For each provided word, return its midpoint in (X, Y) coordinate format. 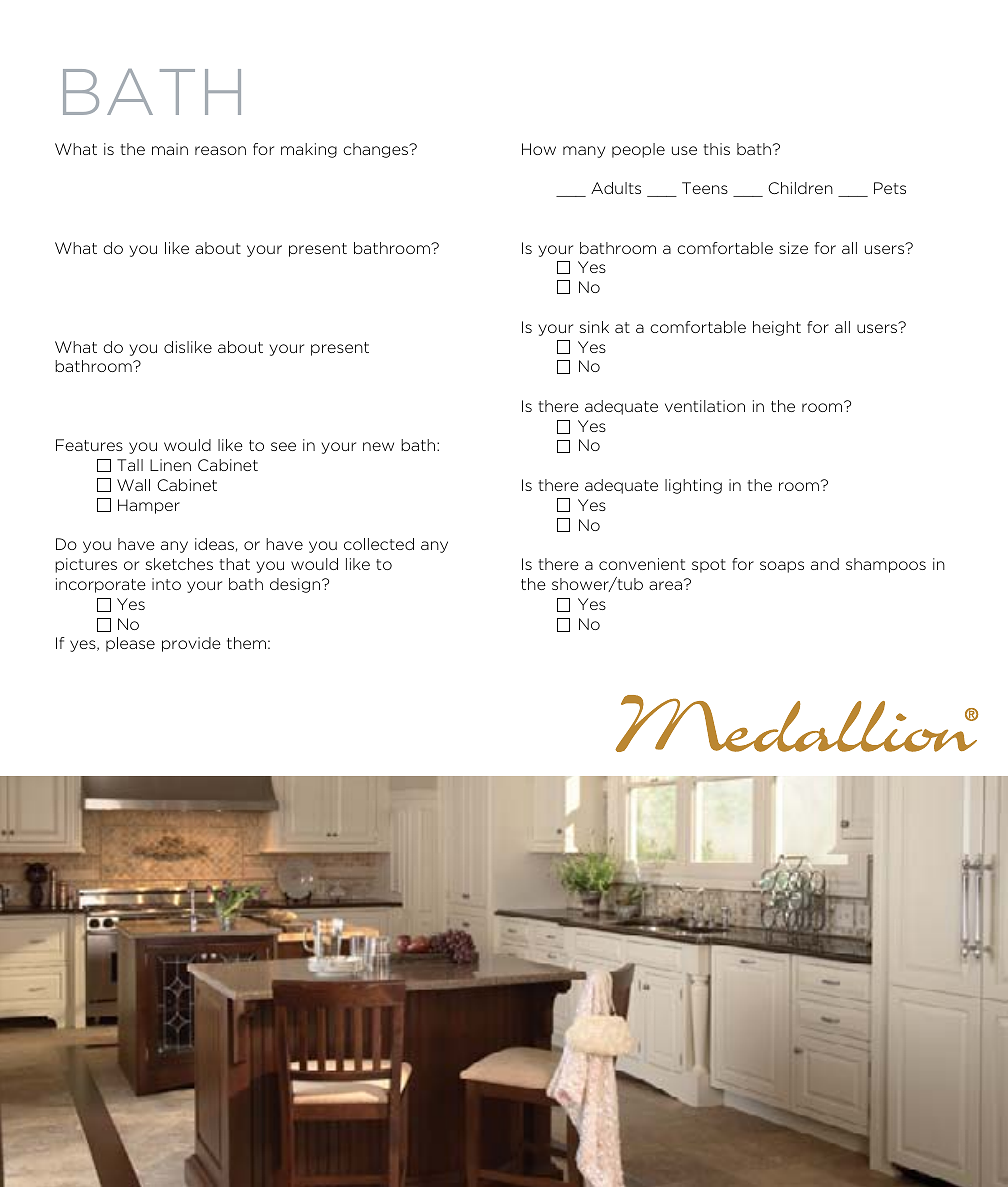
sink (594, 327)
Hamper (149, 506)
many (584, 152)
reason (220, 150)
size (793, 248)
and (825, 564)
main (170, 149)
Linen (170, 465)
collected (379, 544)
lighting (693, 486)
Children (800, 188)
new (378, 446)
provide (191, 644)
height (777, 328)
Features (89, 445)
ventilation (705, 406)
